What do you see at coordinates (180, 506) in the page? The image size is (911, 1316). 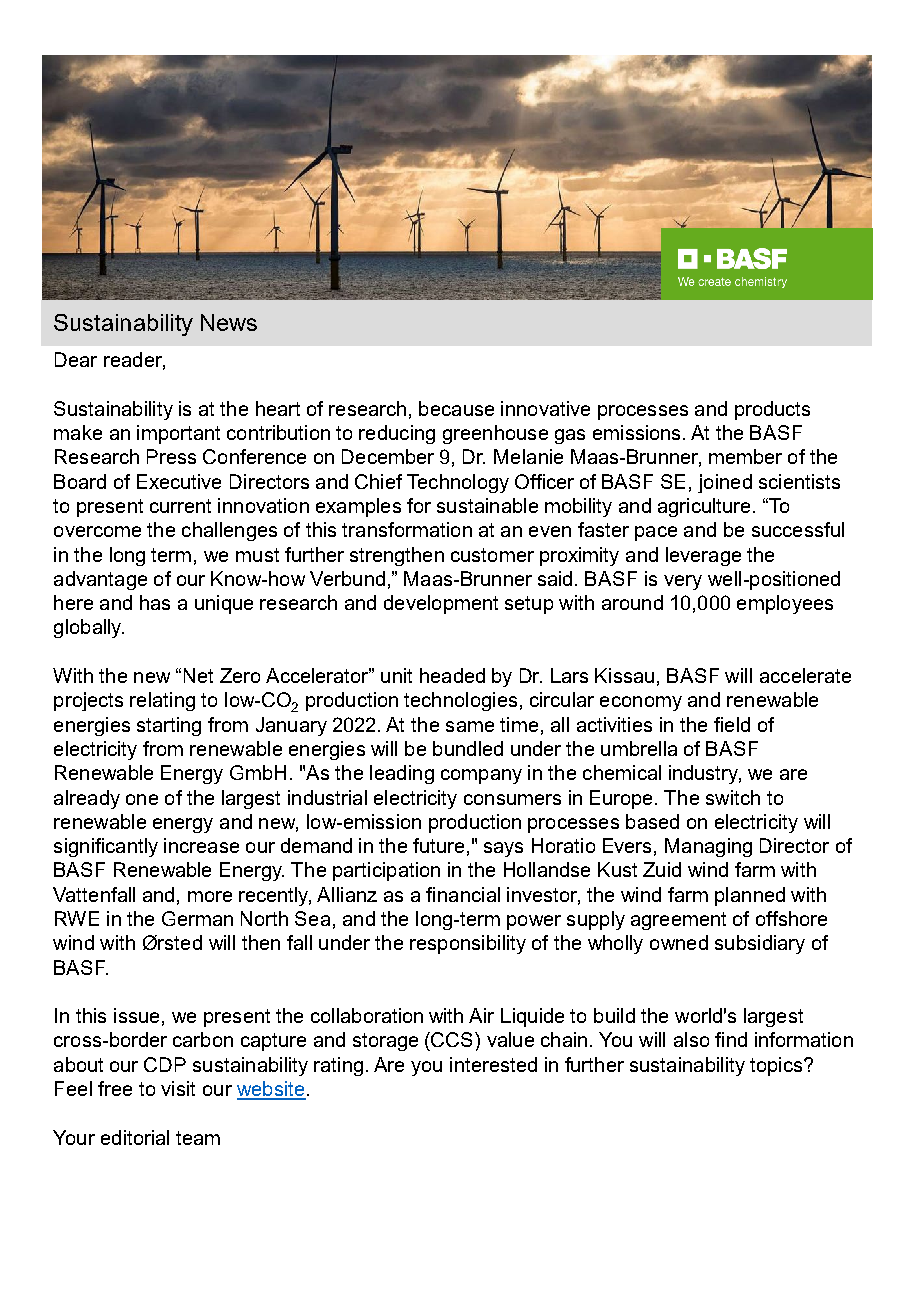 I see `current` at bounding box center [180, 506].
